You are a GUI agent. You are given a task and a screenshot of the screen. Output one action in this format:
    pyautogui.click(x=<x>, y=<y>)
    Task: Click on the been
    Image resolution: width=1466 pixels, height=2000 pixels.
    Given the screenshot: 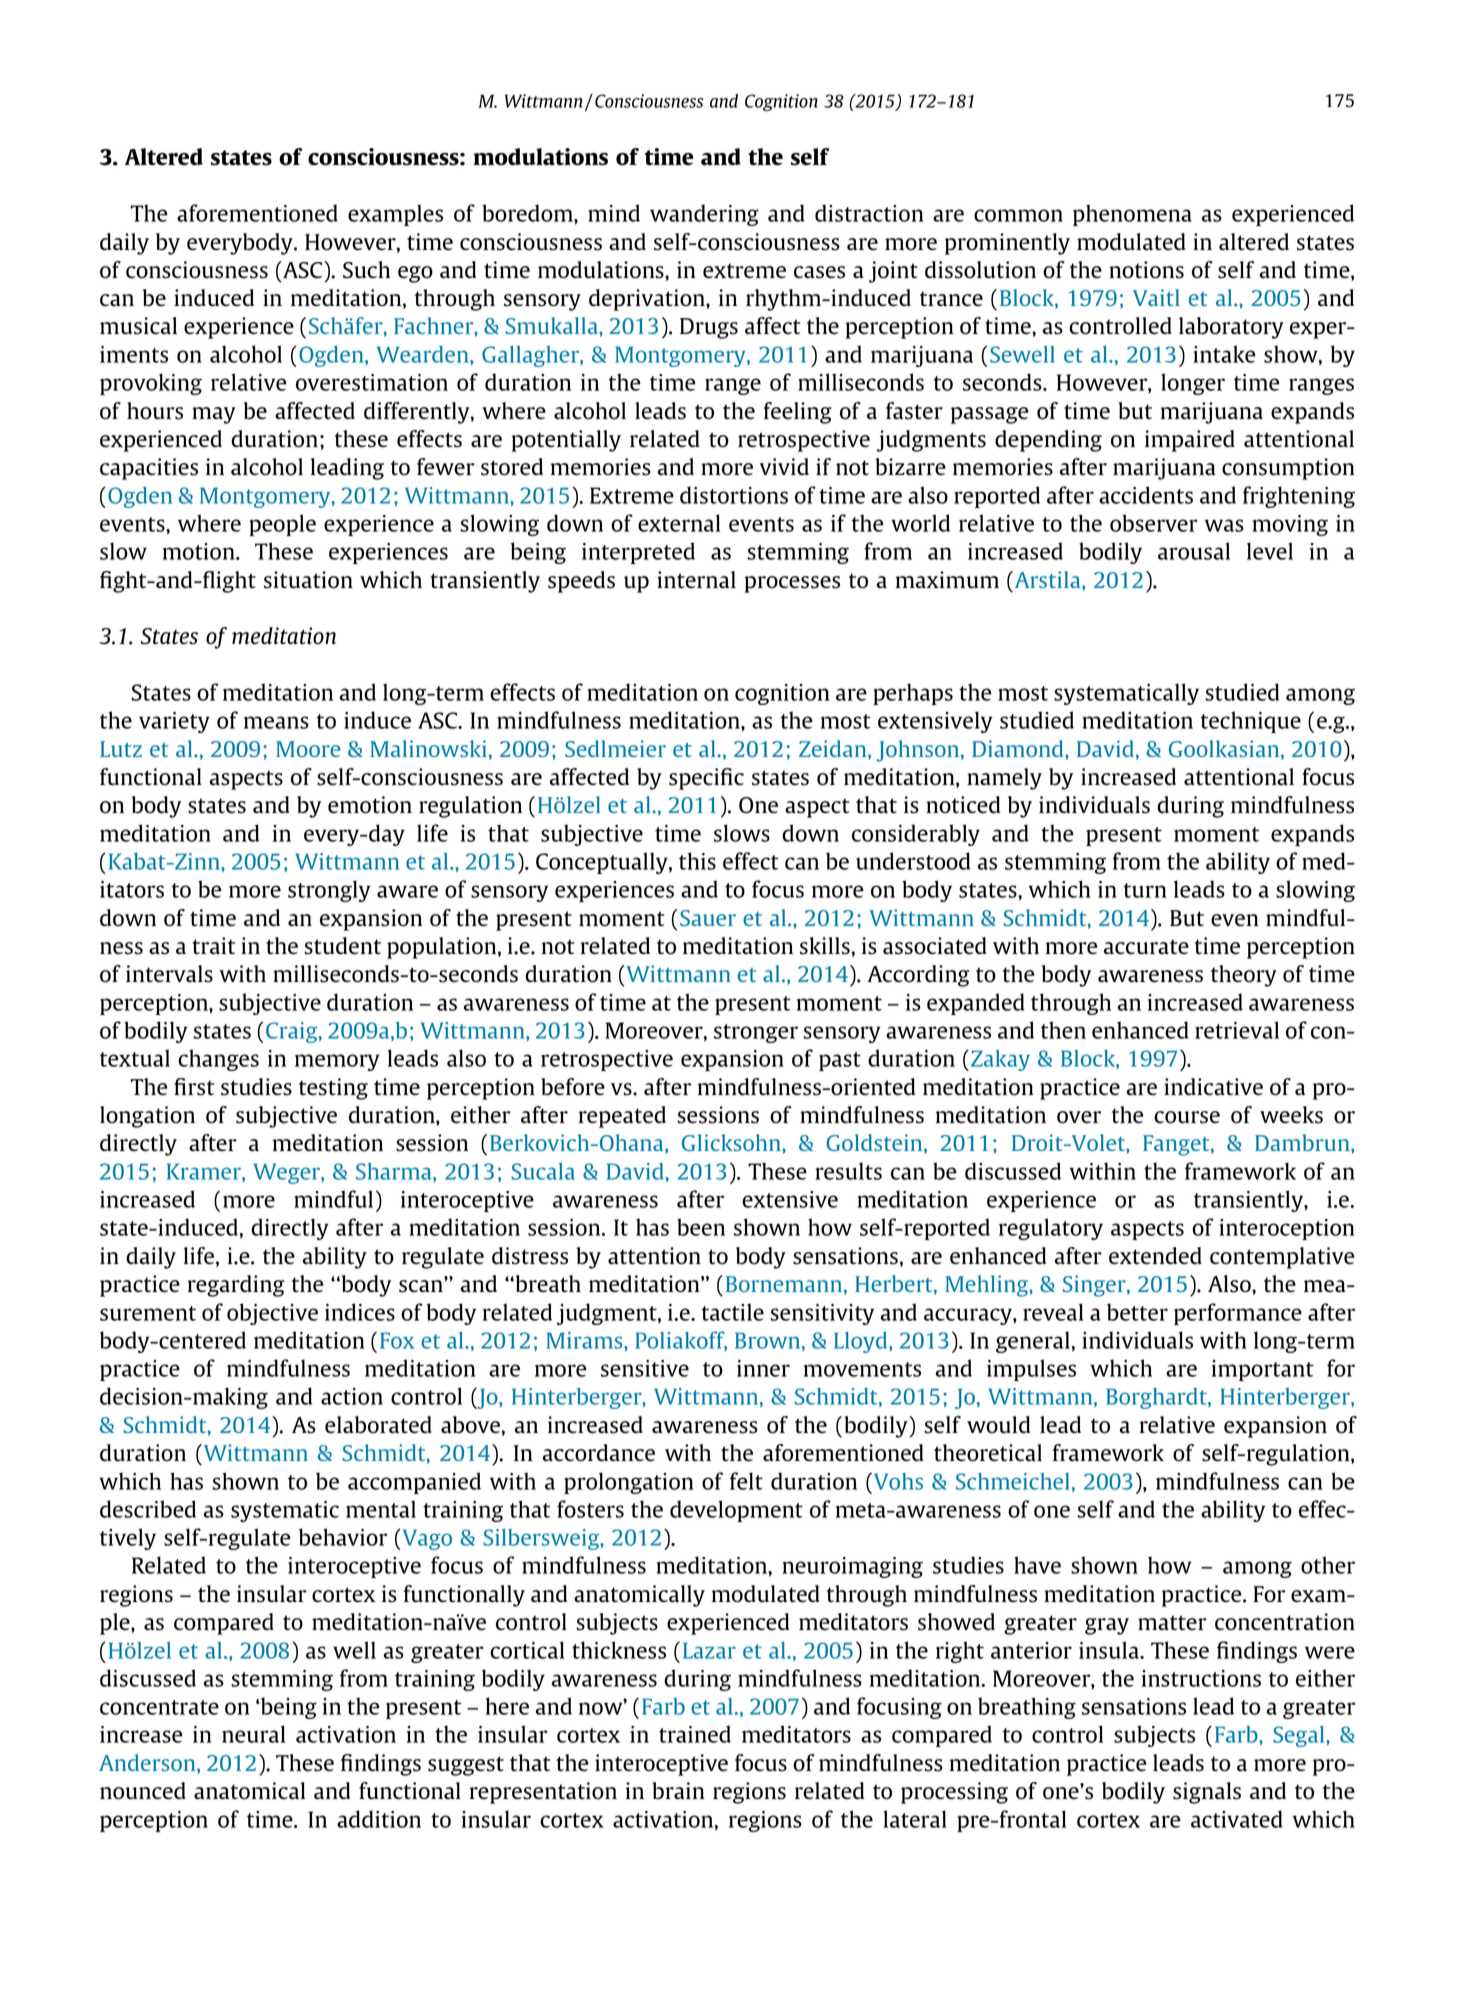 What is the action you would take?
    pyautogui.click(x=701, y=1227)
